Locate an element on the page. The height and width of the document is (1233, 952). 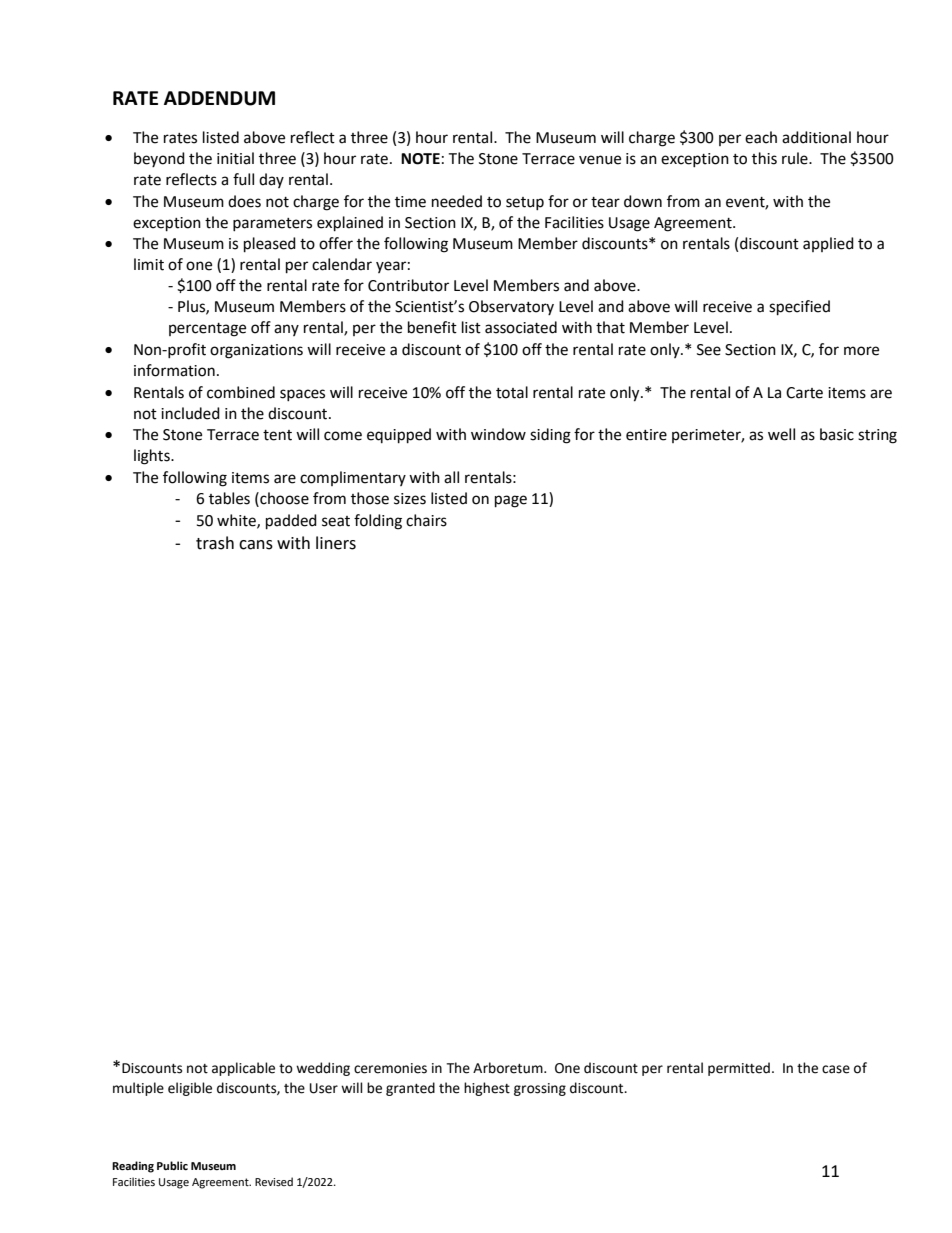
each is located at coordinates (761, 137).
